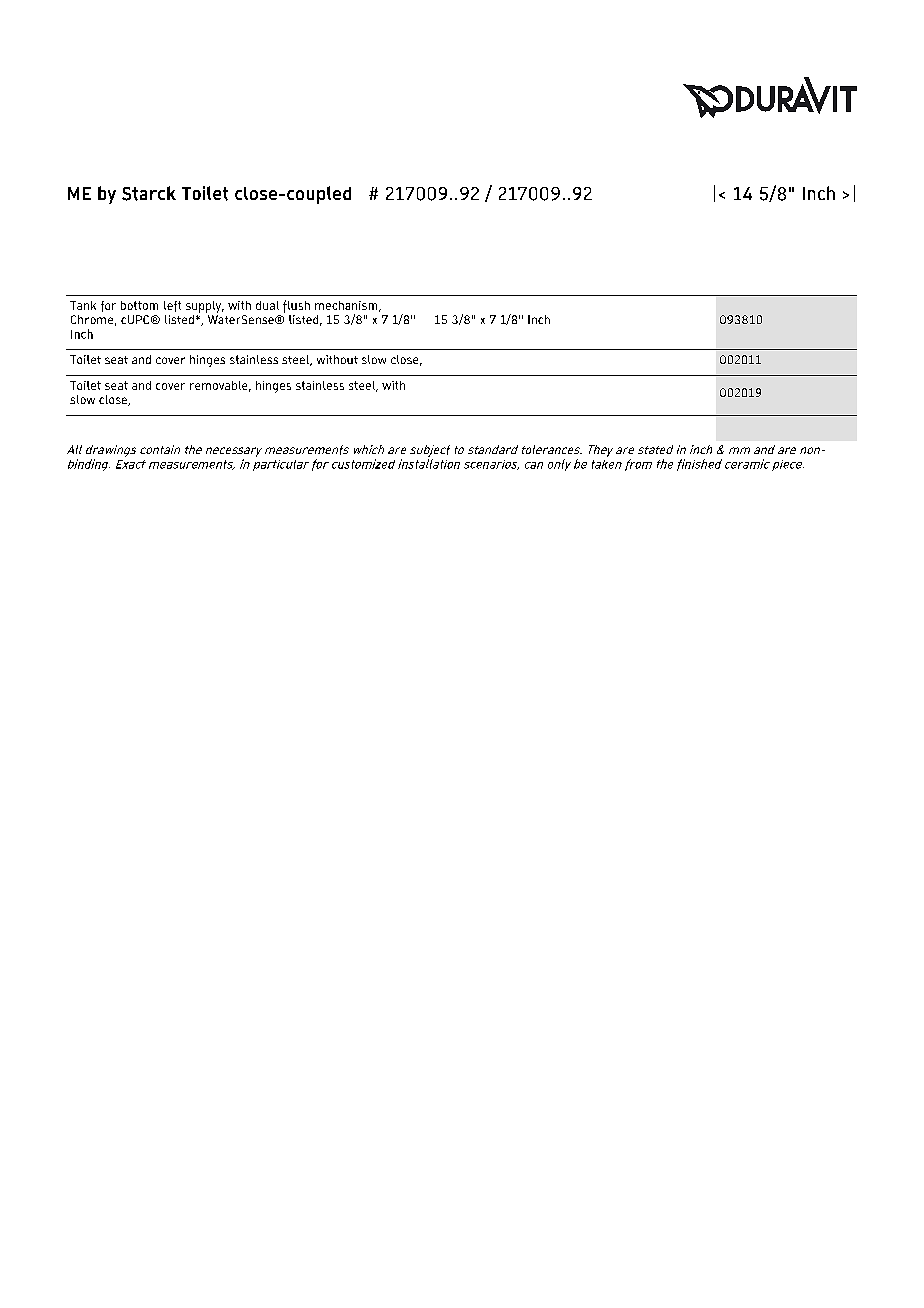 This screenshot has width=924, height=1308. What do you see at coordinates (347, 306) in the screenshot?
I see `mechanism` at bounding box center [347, 306].
